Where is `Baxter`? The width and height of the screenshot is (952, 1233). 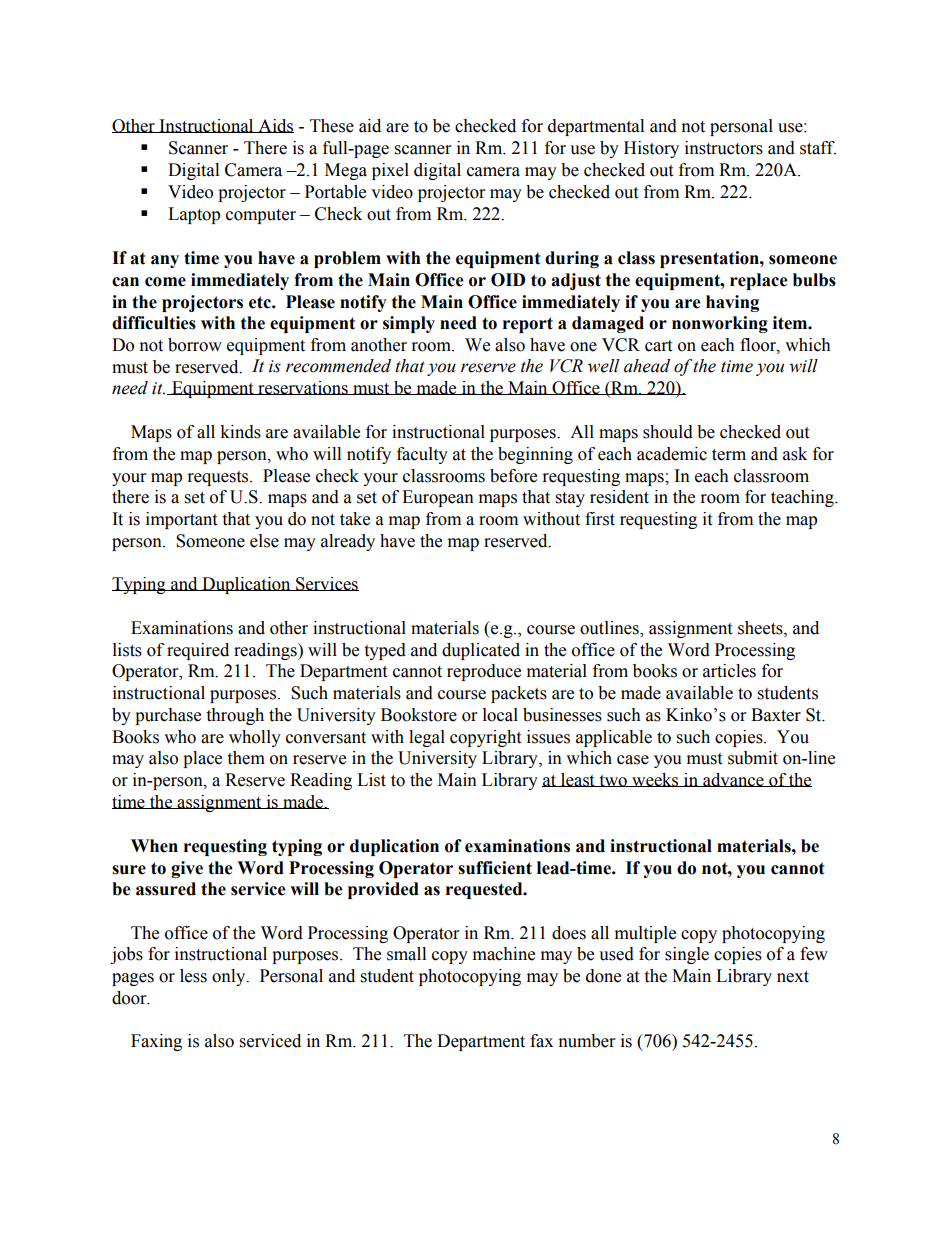 Baxter is located at coordinates (776, 715).
